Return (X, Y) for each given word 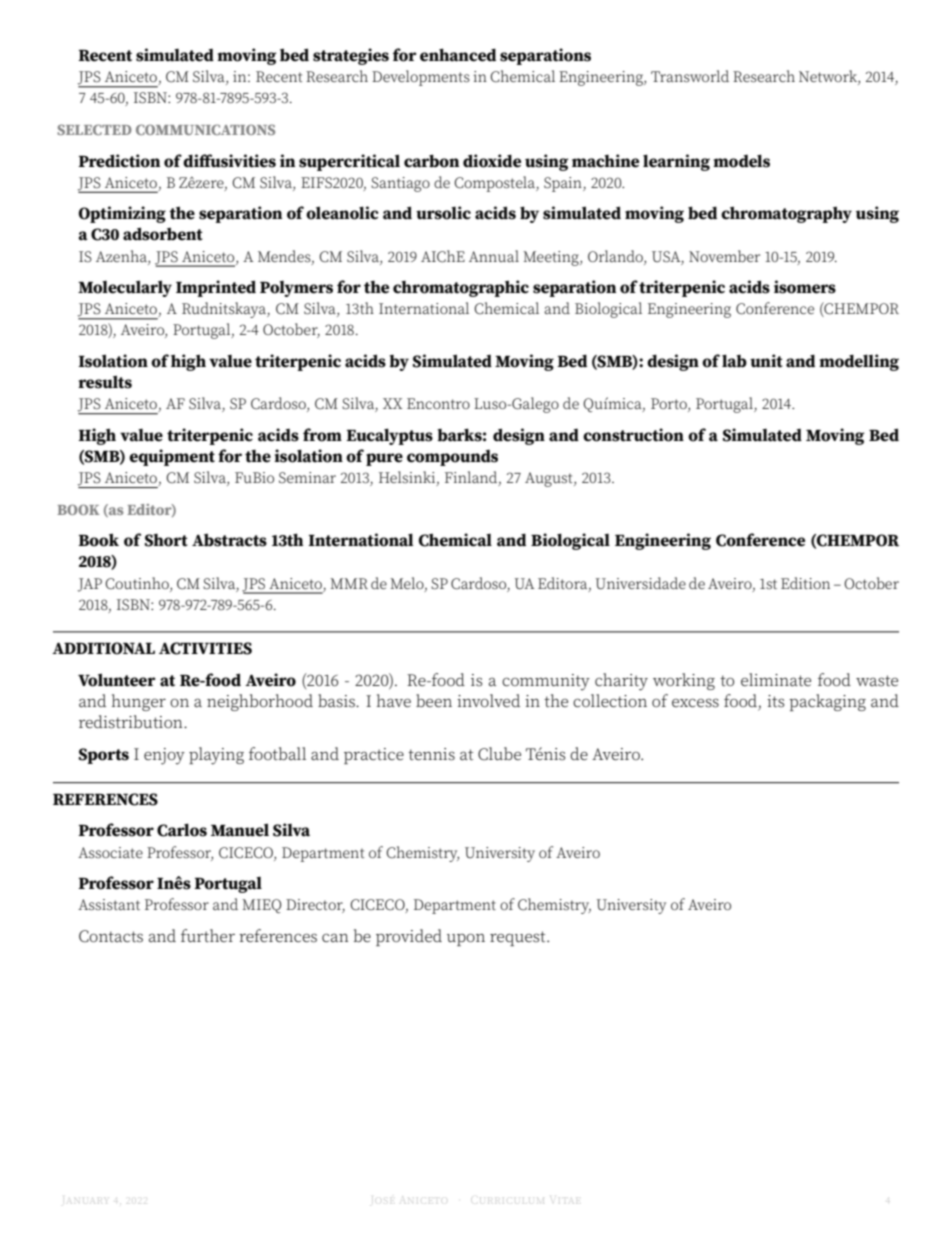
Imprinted (216, 288)
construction (633, 435)
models (741, 161)
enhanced (458, 55)
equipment (172, 457)
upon (466, 940)
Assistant (109, 905)
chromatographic (461, 288)
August (550, 479)
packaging (827, 702)
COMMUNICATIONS (205, 129)
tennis (431, 754)
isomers (805, 287)
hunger (139, 702)
